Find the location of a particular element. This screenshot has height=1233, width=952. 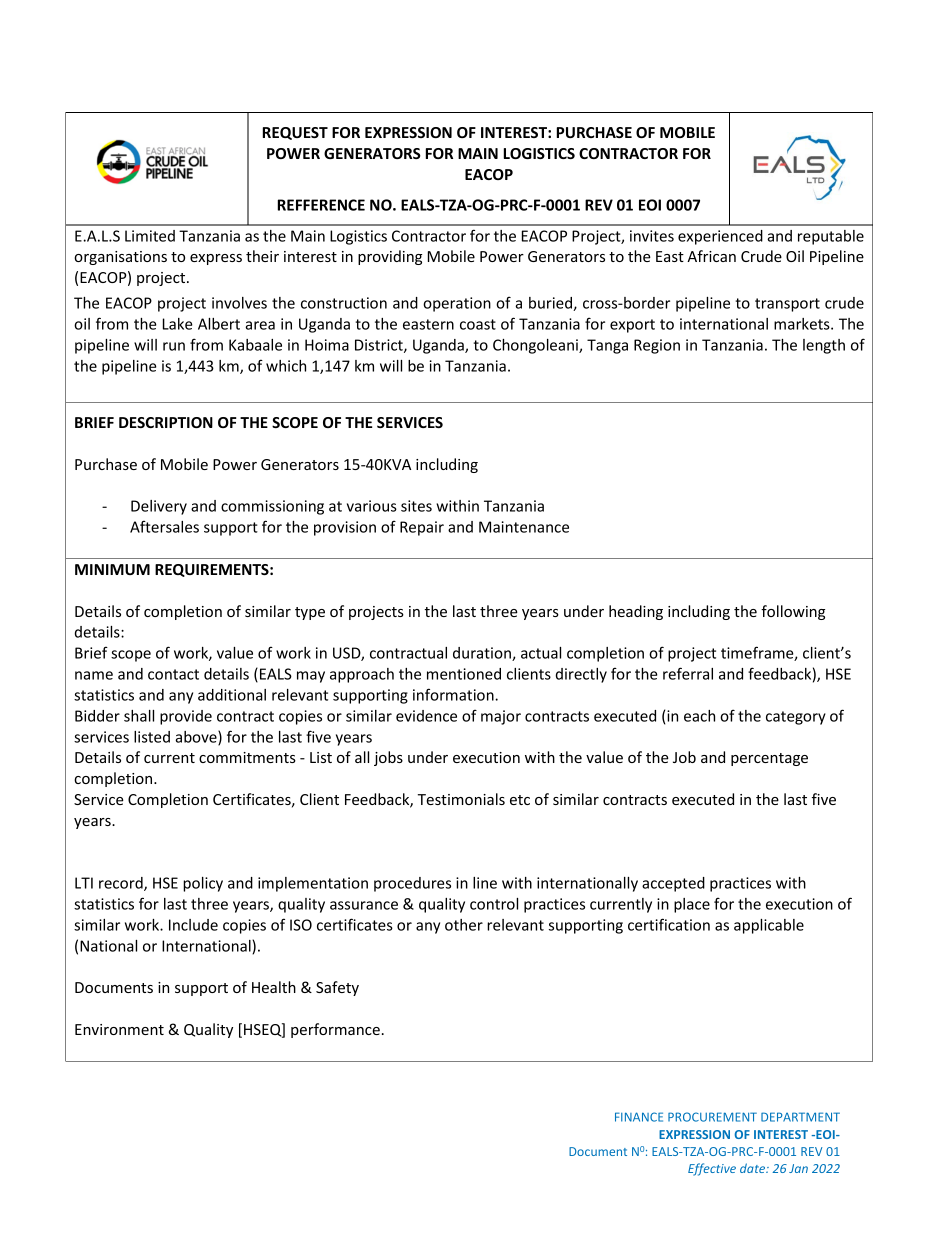

duration is located at coordinates (483, 654).
